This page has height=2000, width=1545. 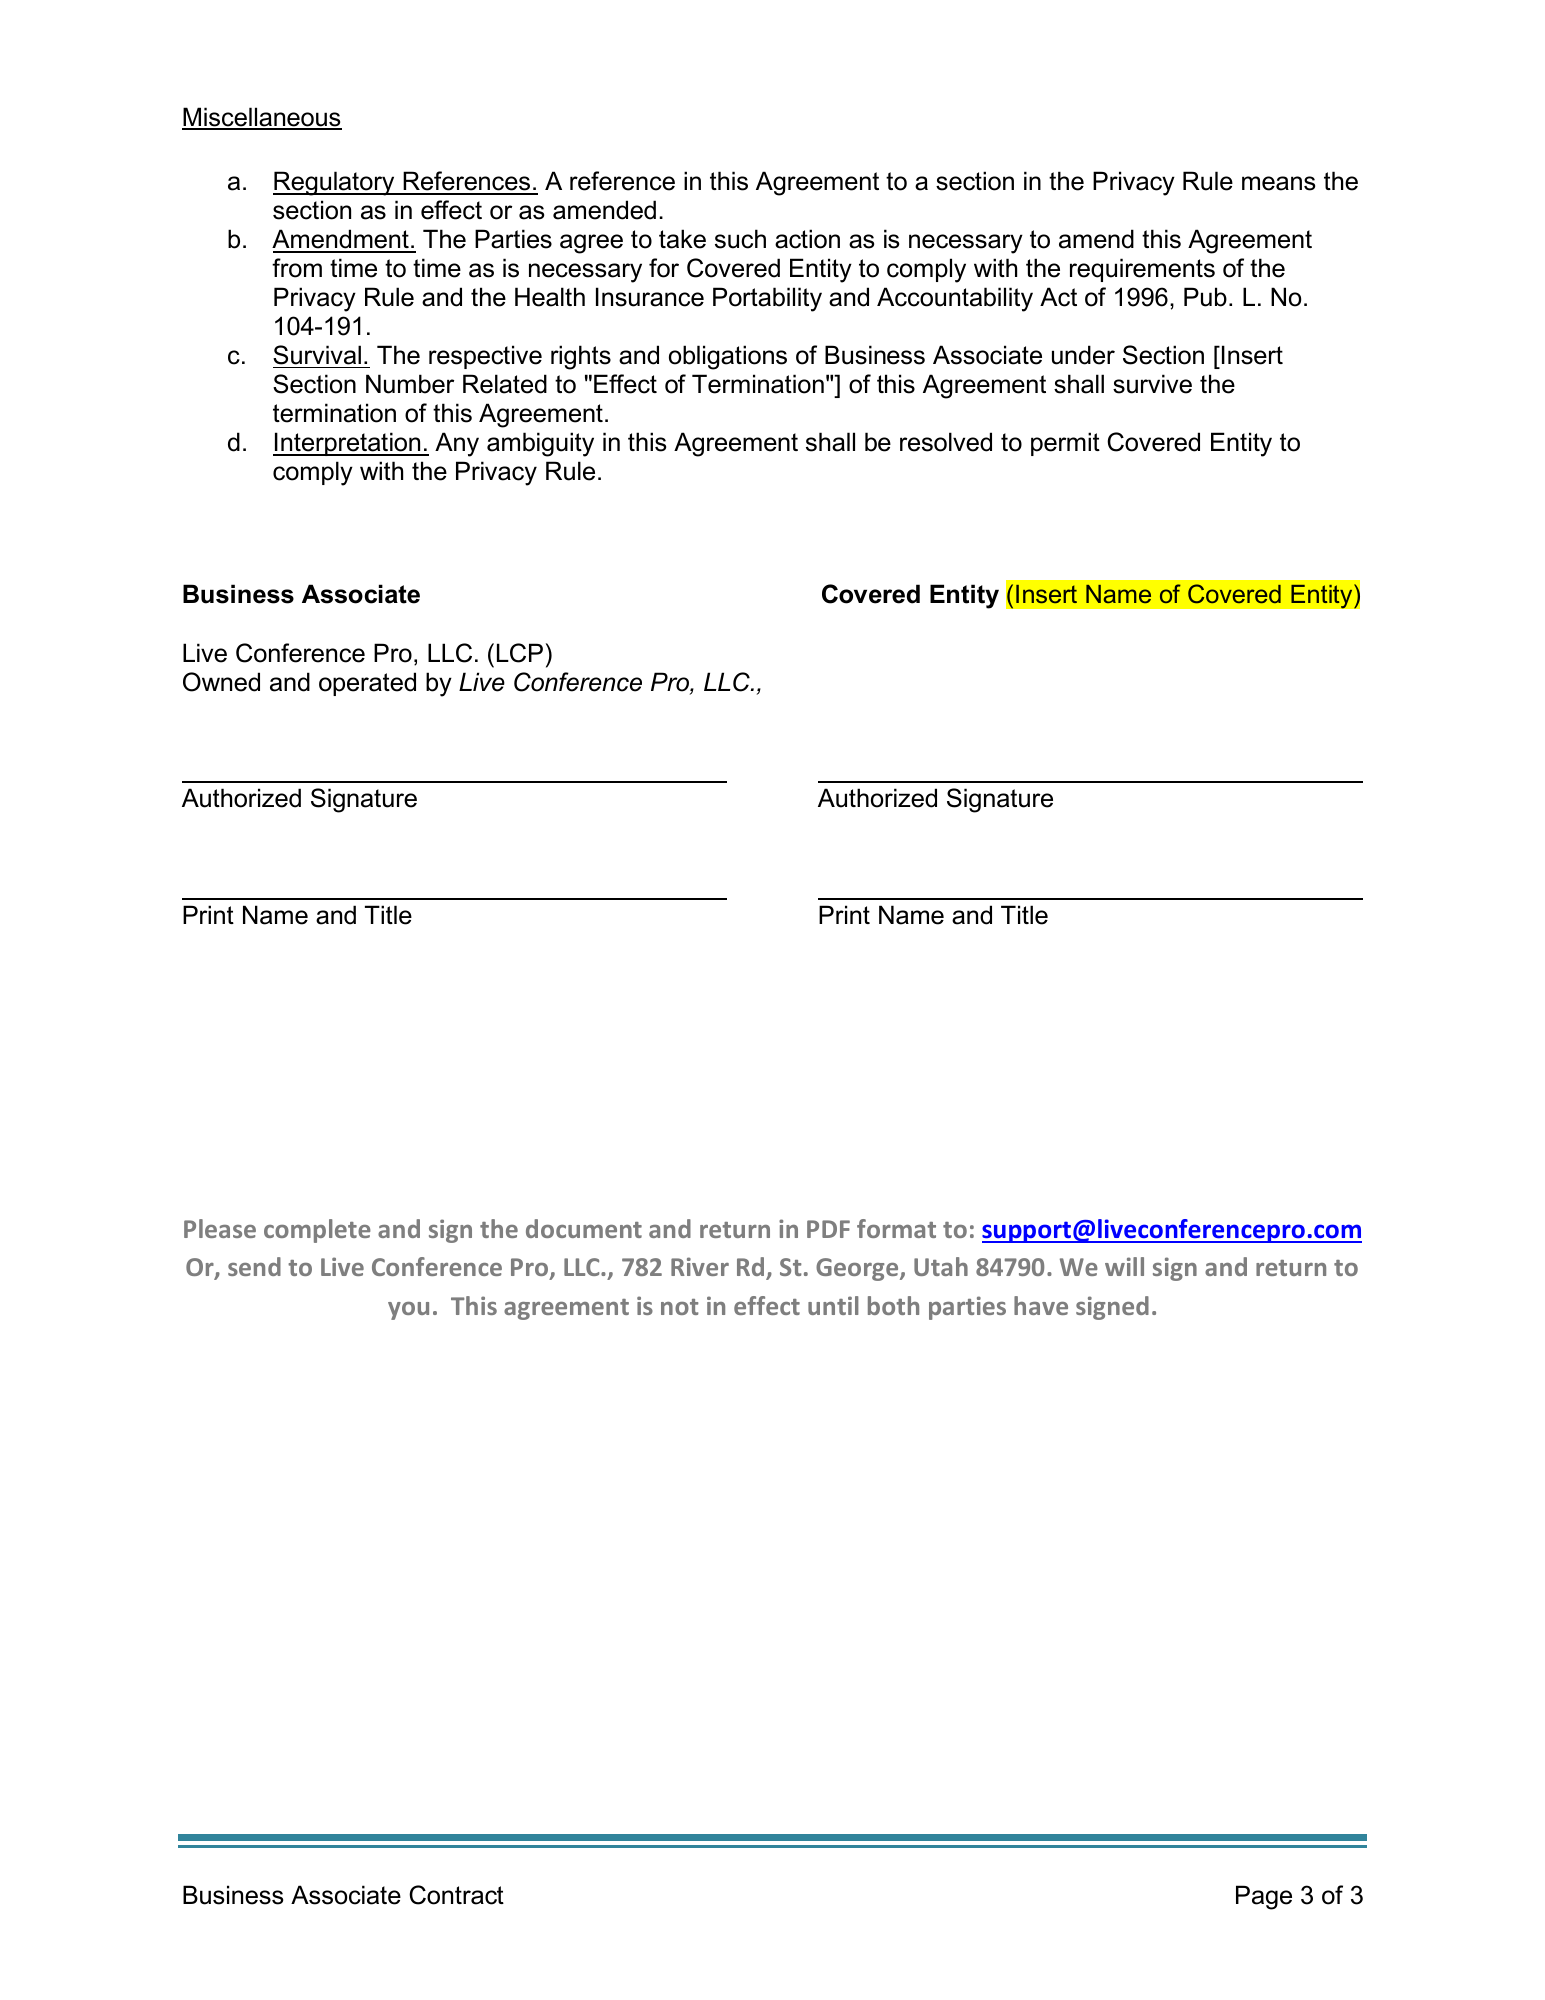 I want to click on permit, so click(x=1065, y=444).
